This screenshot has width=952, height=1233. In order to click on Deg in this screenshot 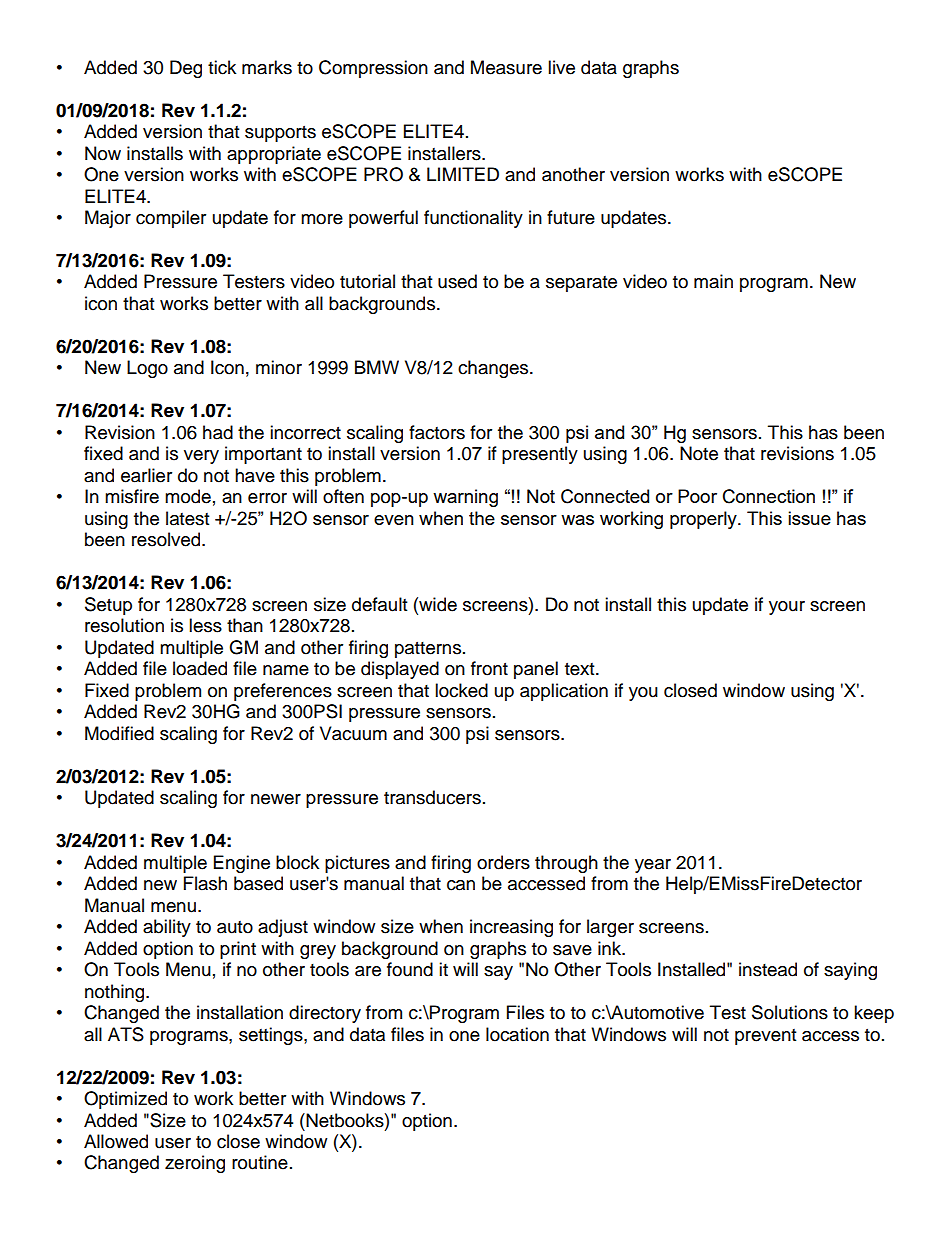, I will do `click(186, 69)`.
